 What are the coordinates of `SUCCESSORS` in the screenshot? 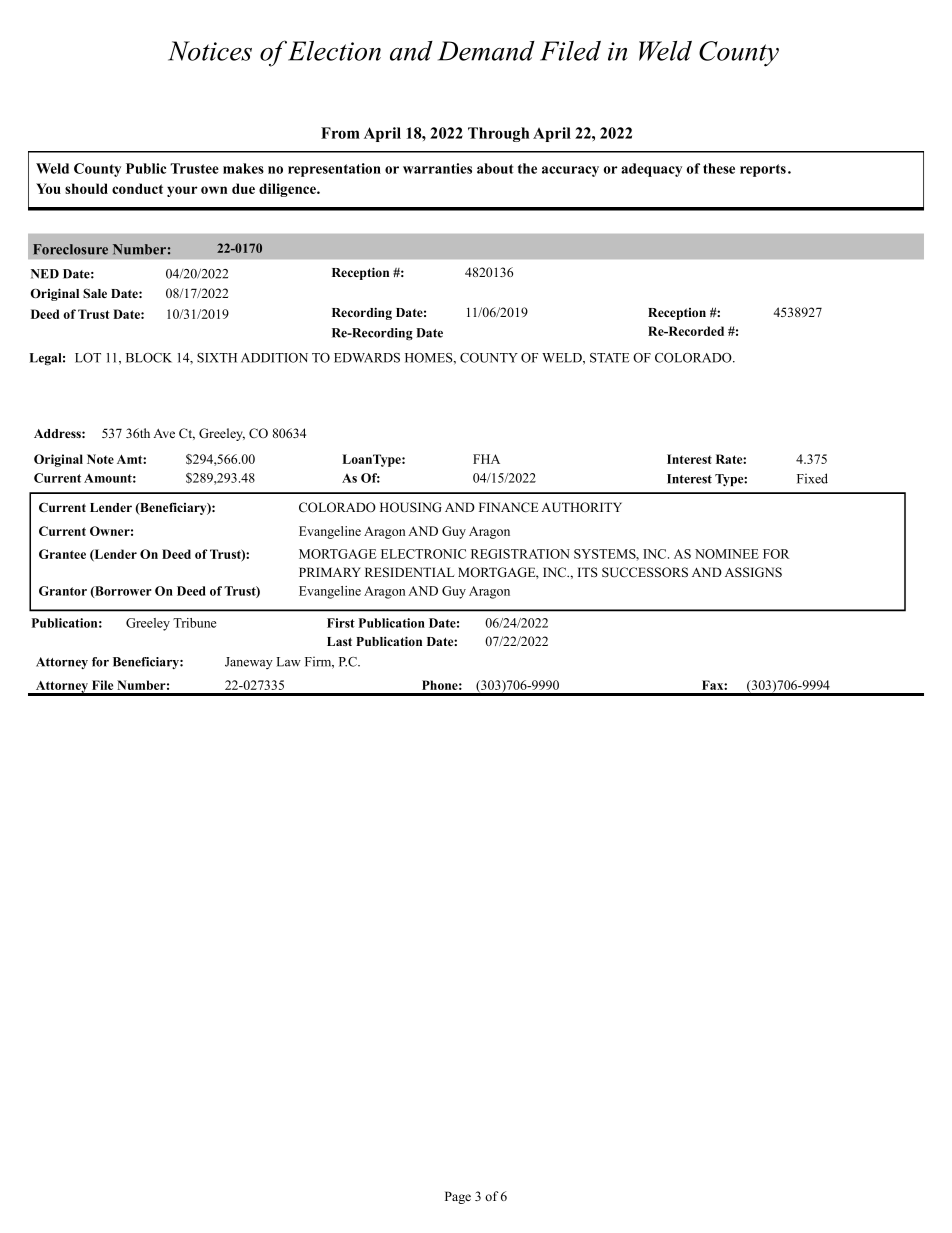 It's located at (645, 572).
